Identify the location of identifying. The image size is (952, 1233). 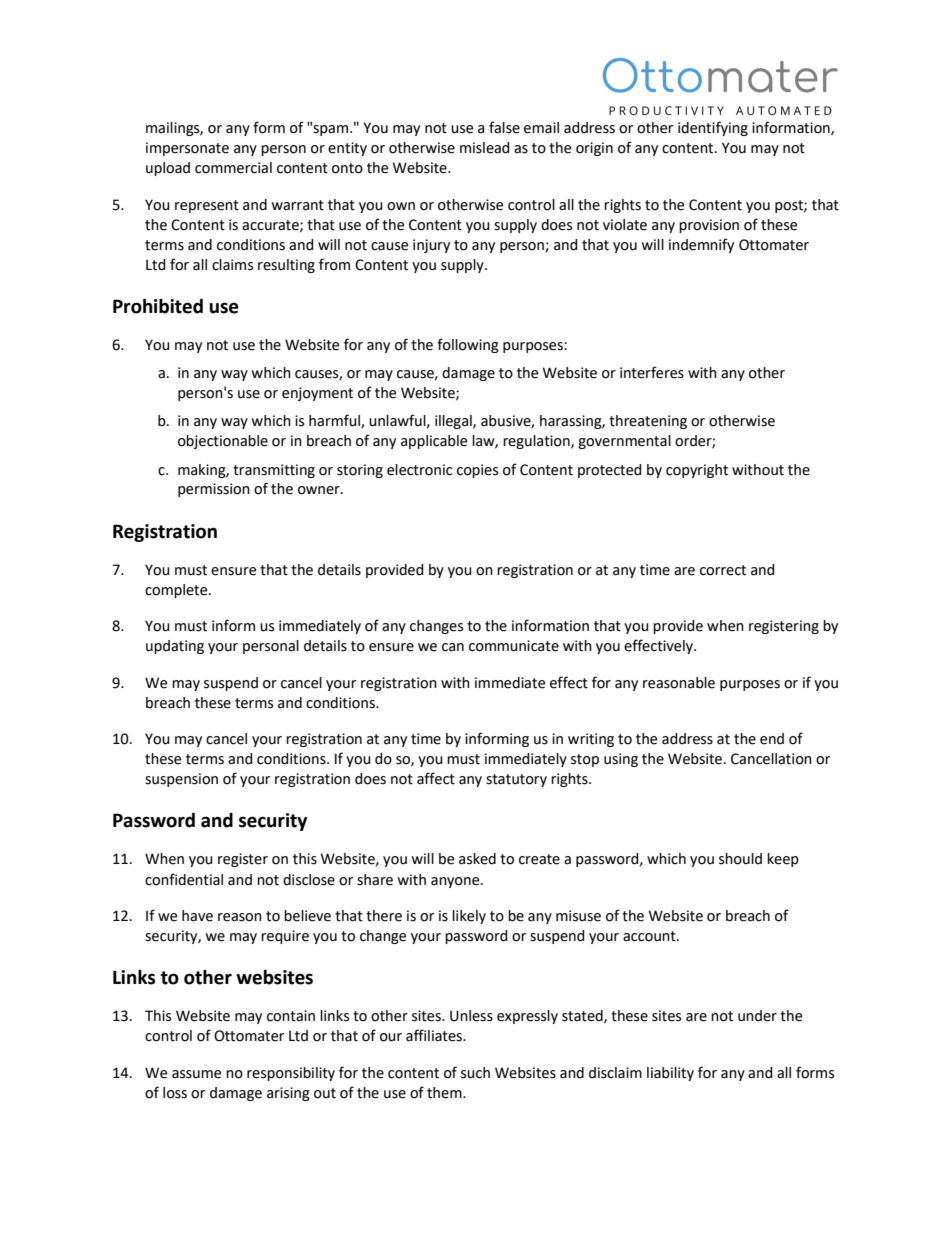
(713, 128).
